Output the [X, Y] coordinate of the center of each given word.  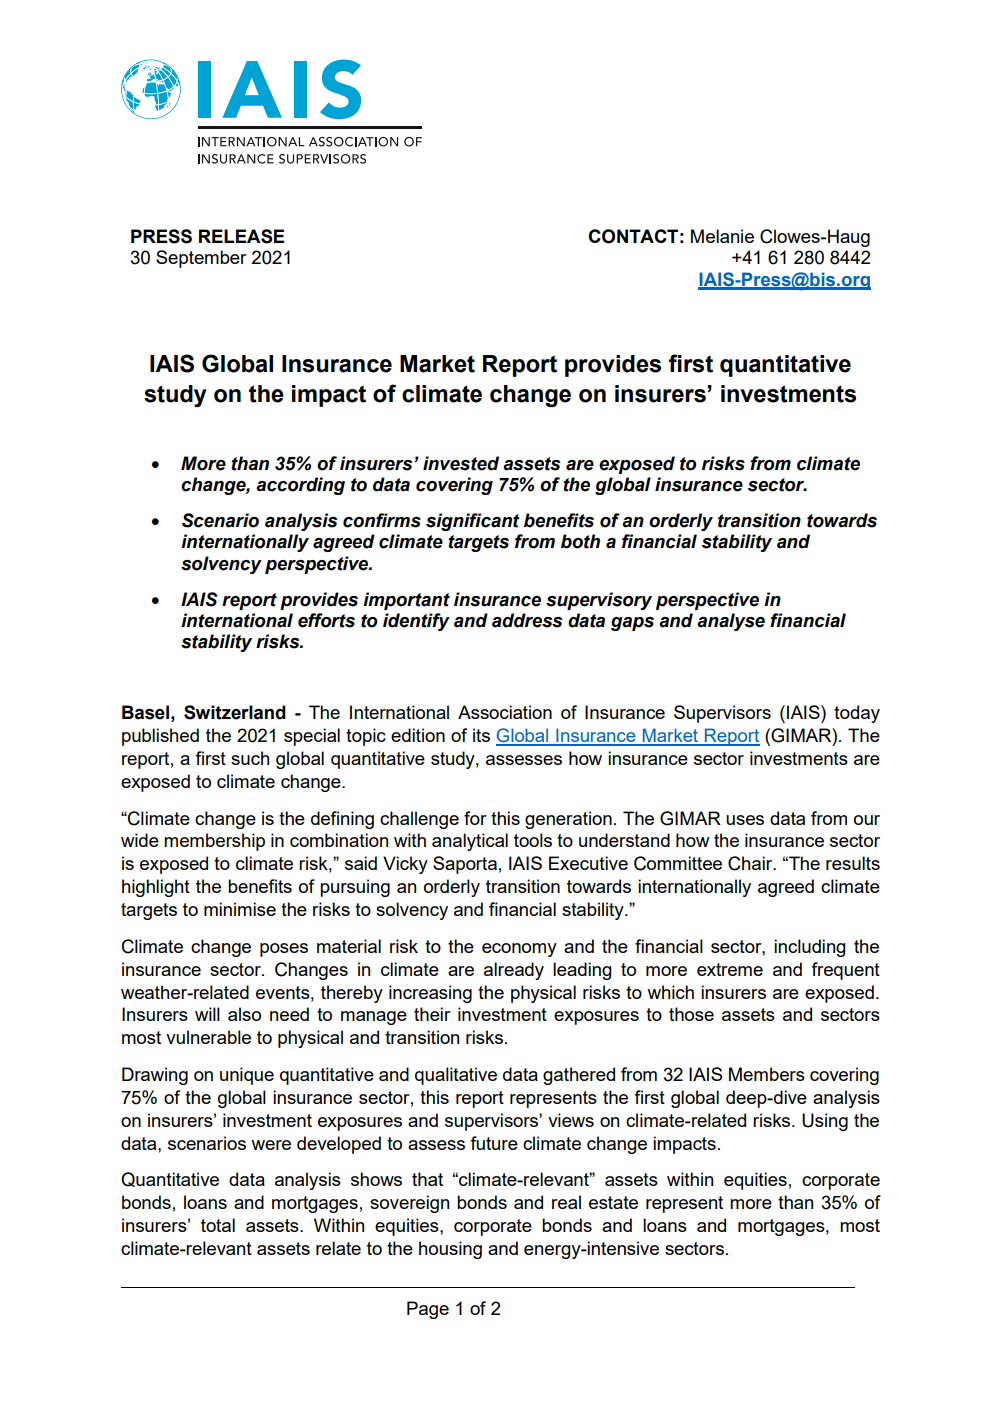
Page [428, 1310]
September [201, 259]
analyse [731, 622]
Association [505, 712]
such [250, 758]
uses [745, 820]
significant [473, 522]
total [218, 1225]
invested [461, 463]
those [691, 1014]
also [244, 1014]
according [300, 486]
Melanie [722, 236]
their [432, 1014]
